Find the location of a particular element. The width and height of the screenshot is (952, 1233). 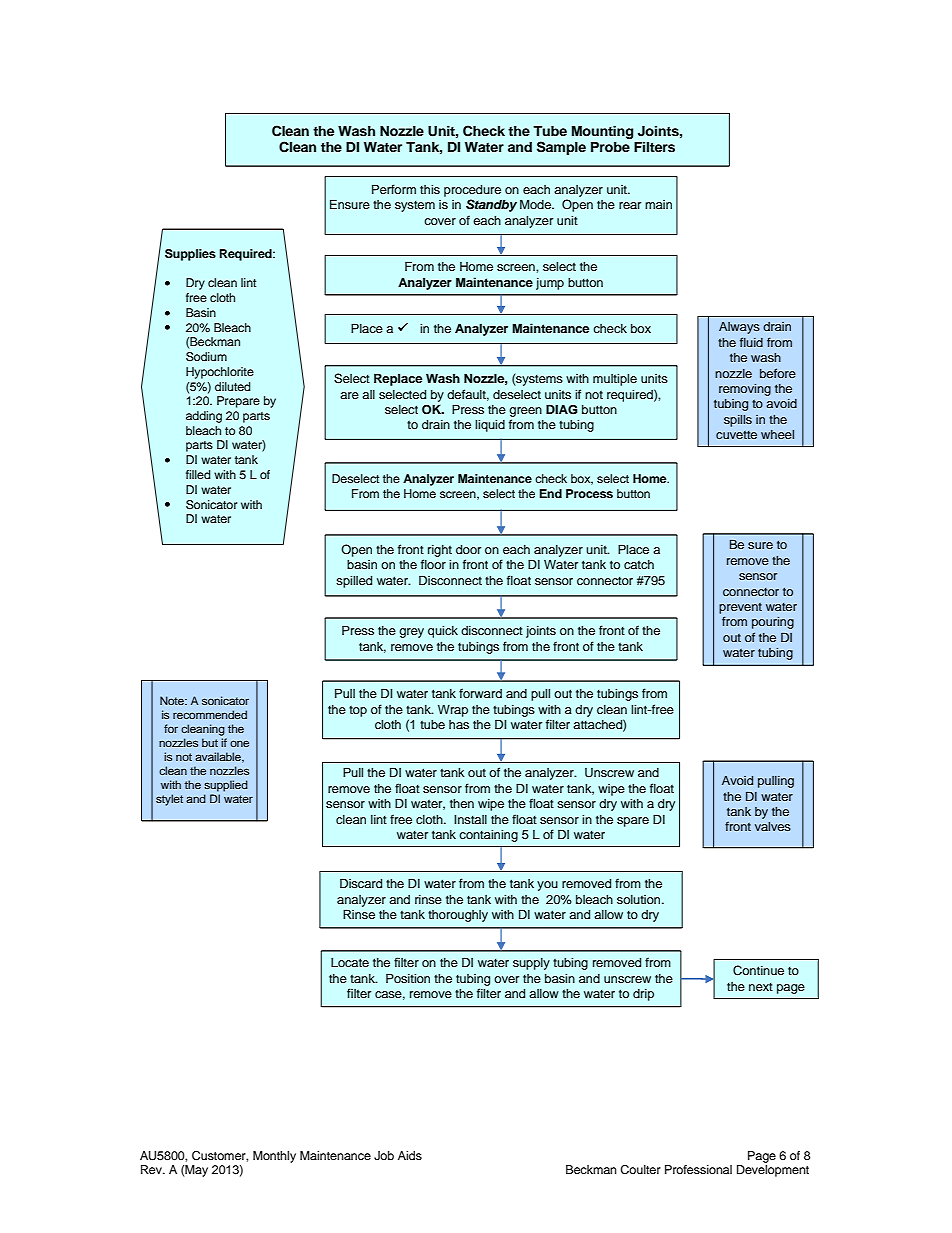

thoroughly is located at coordinates (458, 916).
